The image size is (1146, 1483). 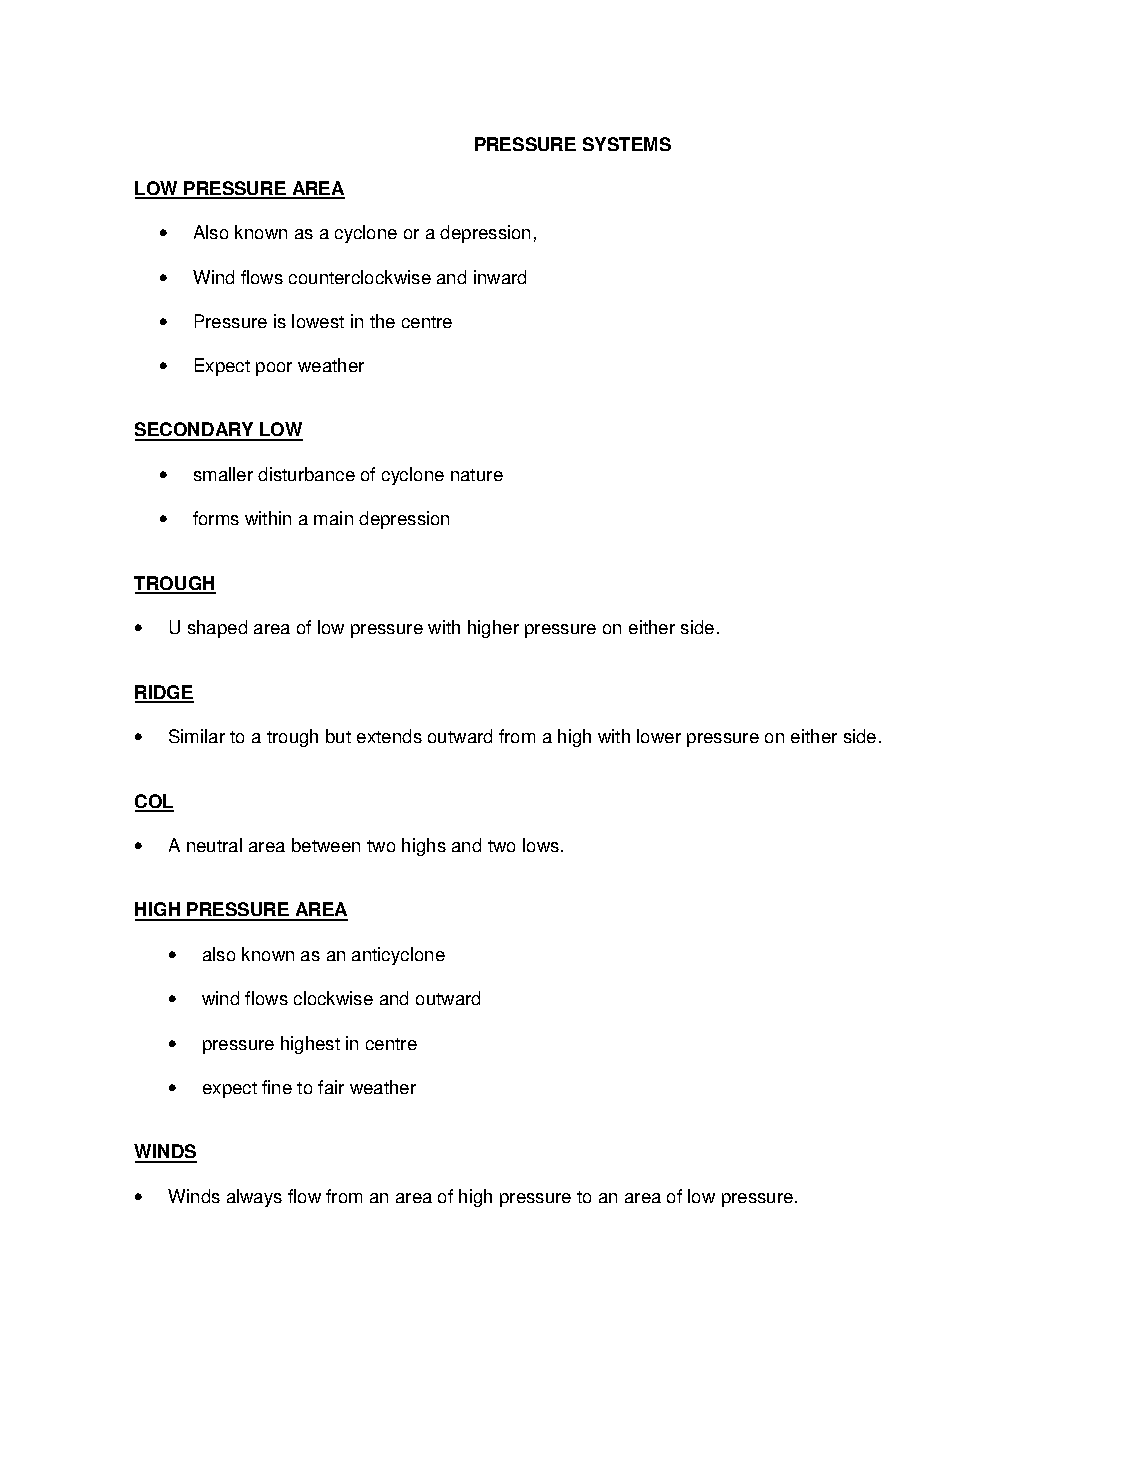 What do you see at coordinates (318, 321) in the image?
I see `lowest` at bounding box center [318, 321].
